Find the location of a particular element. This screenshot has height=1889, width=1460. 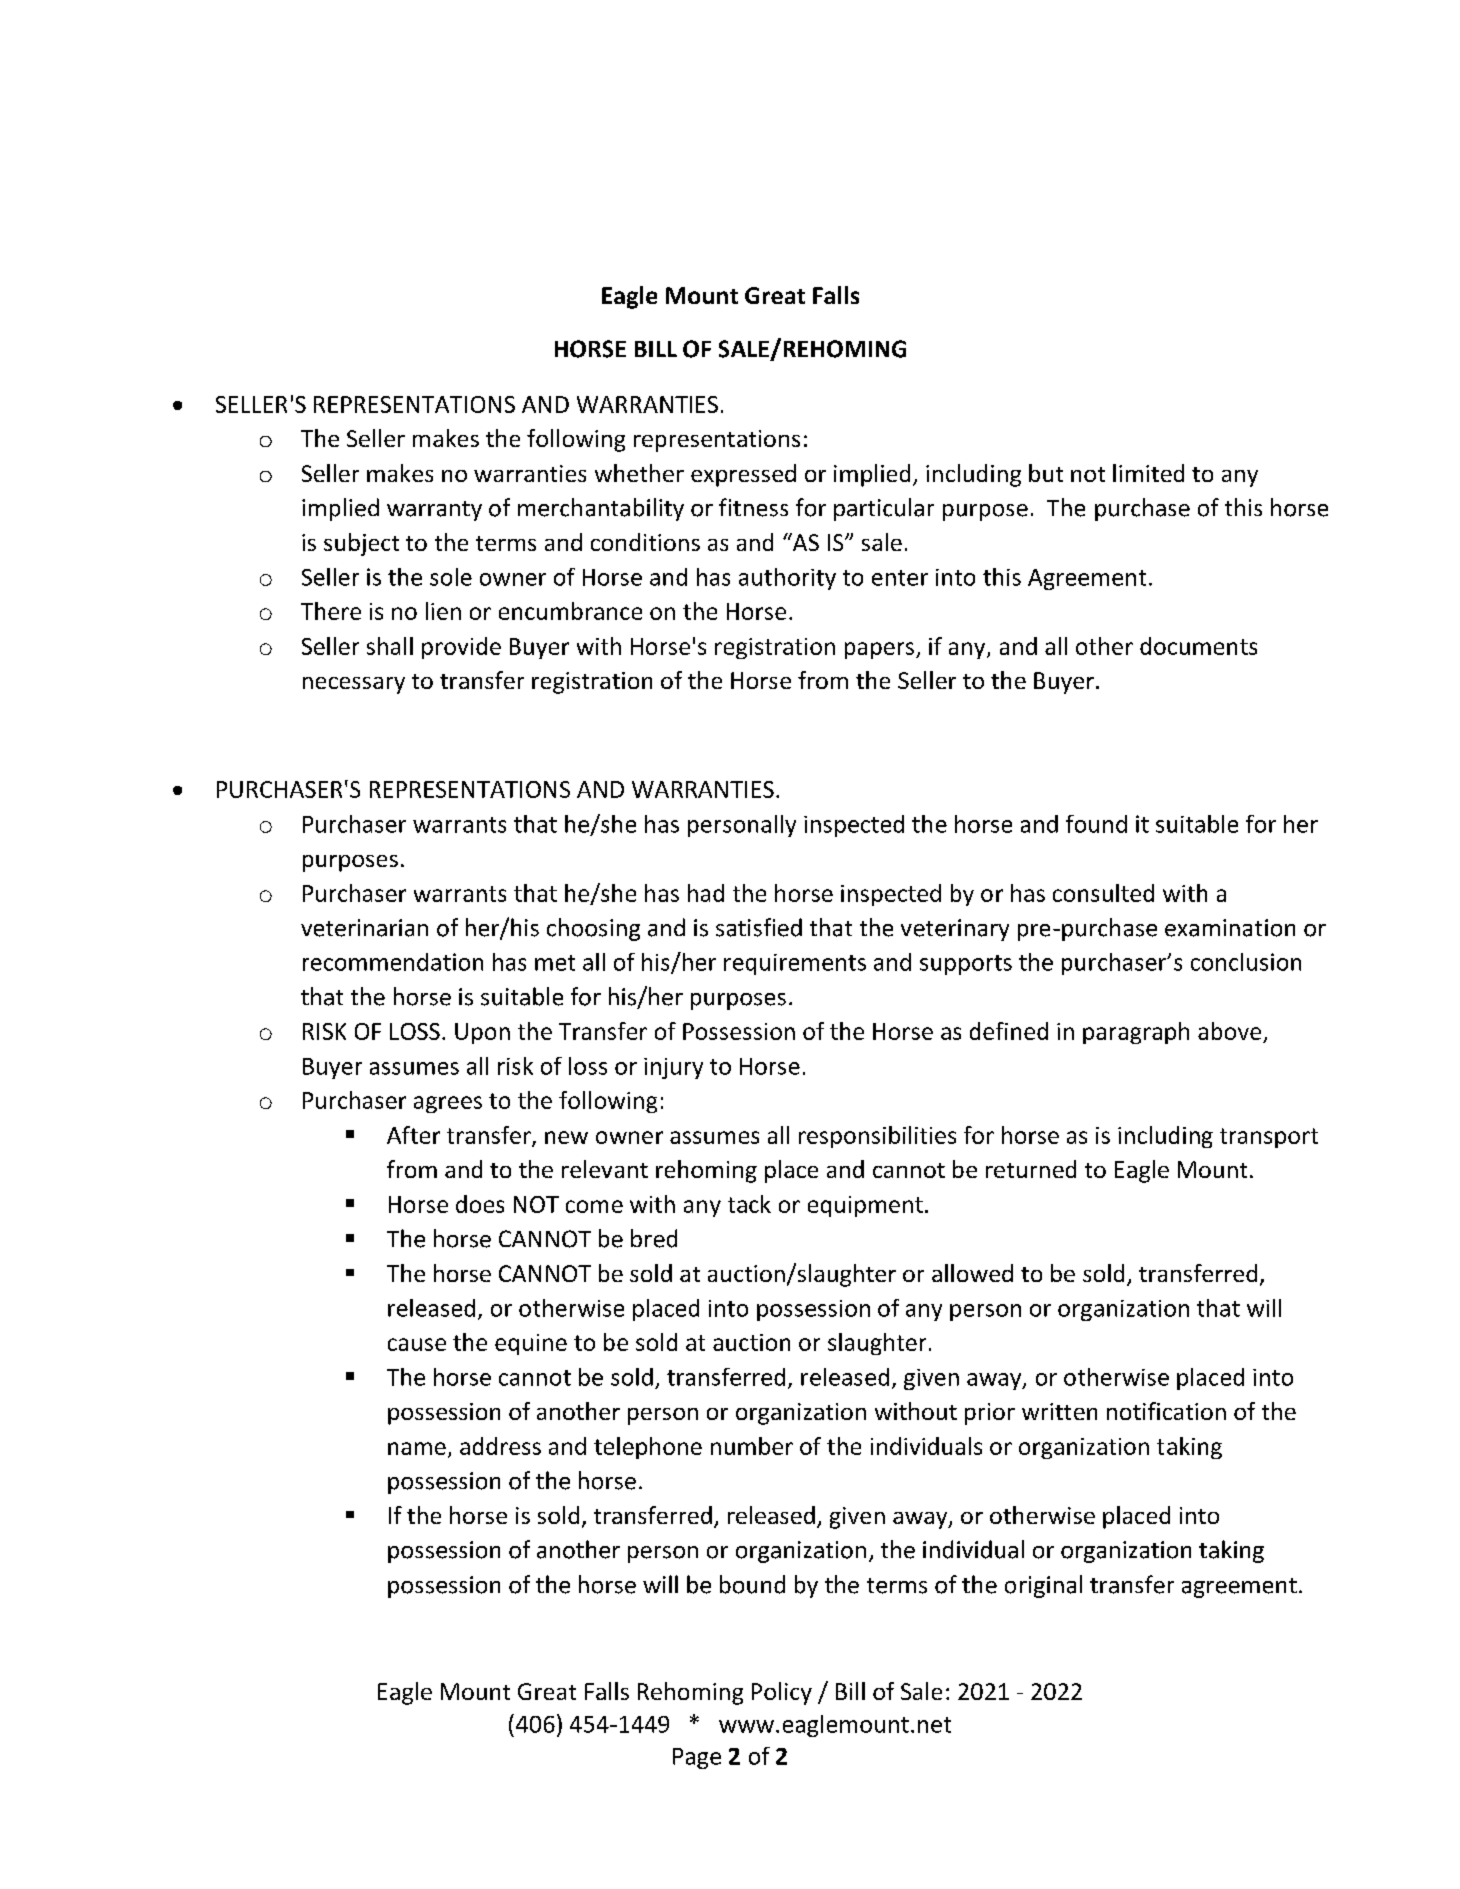

Policy is located at coordinates (782, 1693).
